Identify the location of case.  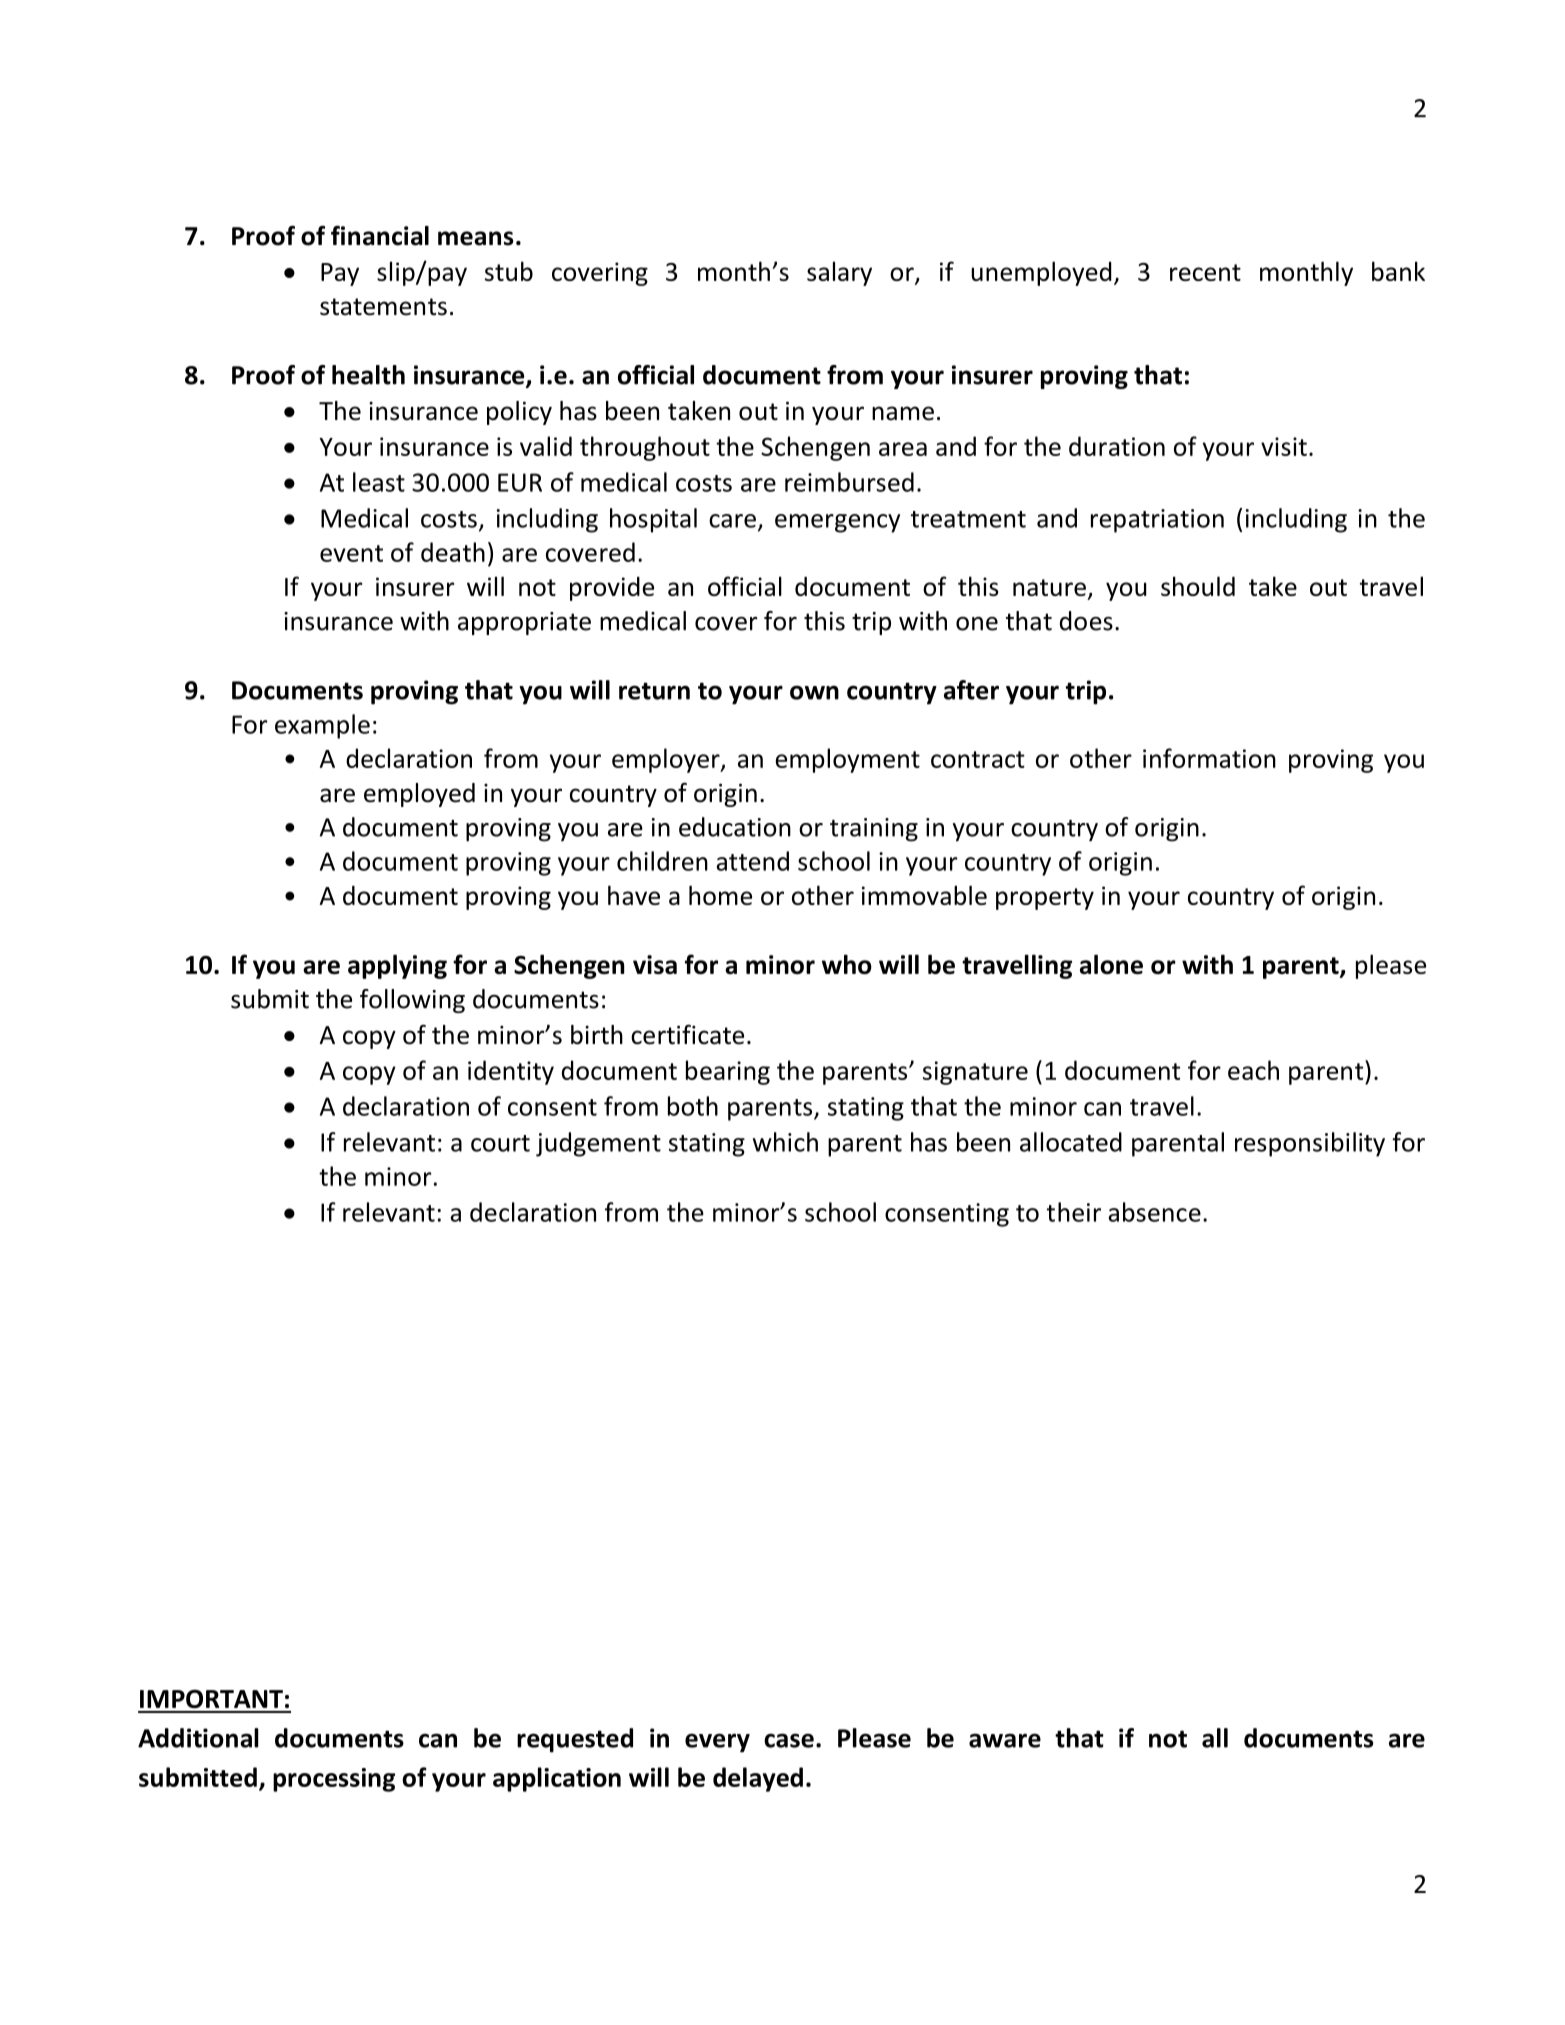
(789, 1740).
